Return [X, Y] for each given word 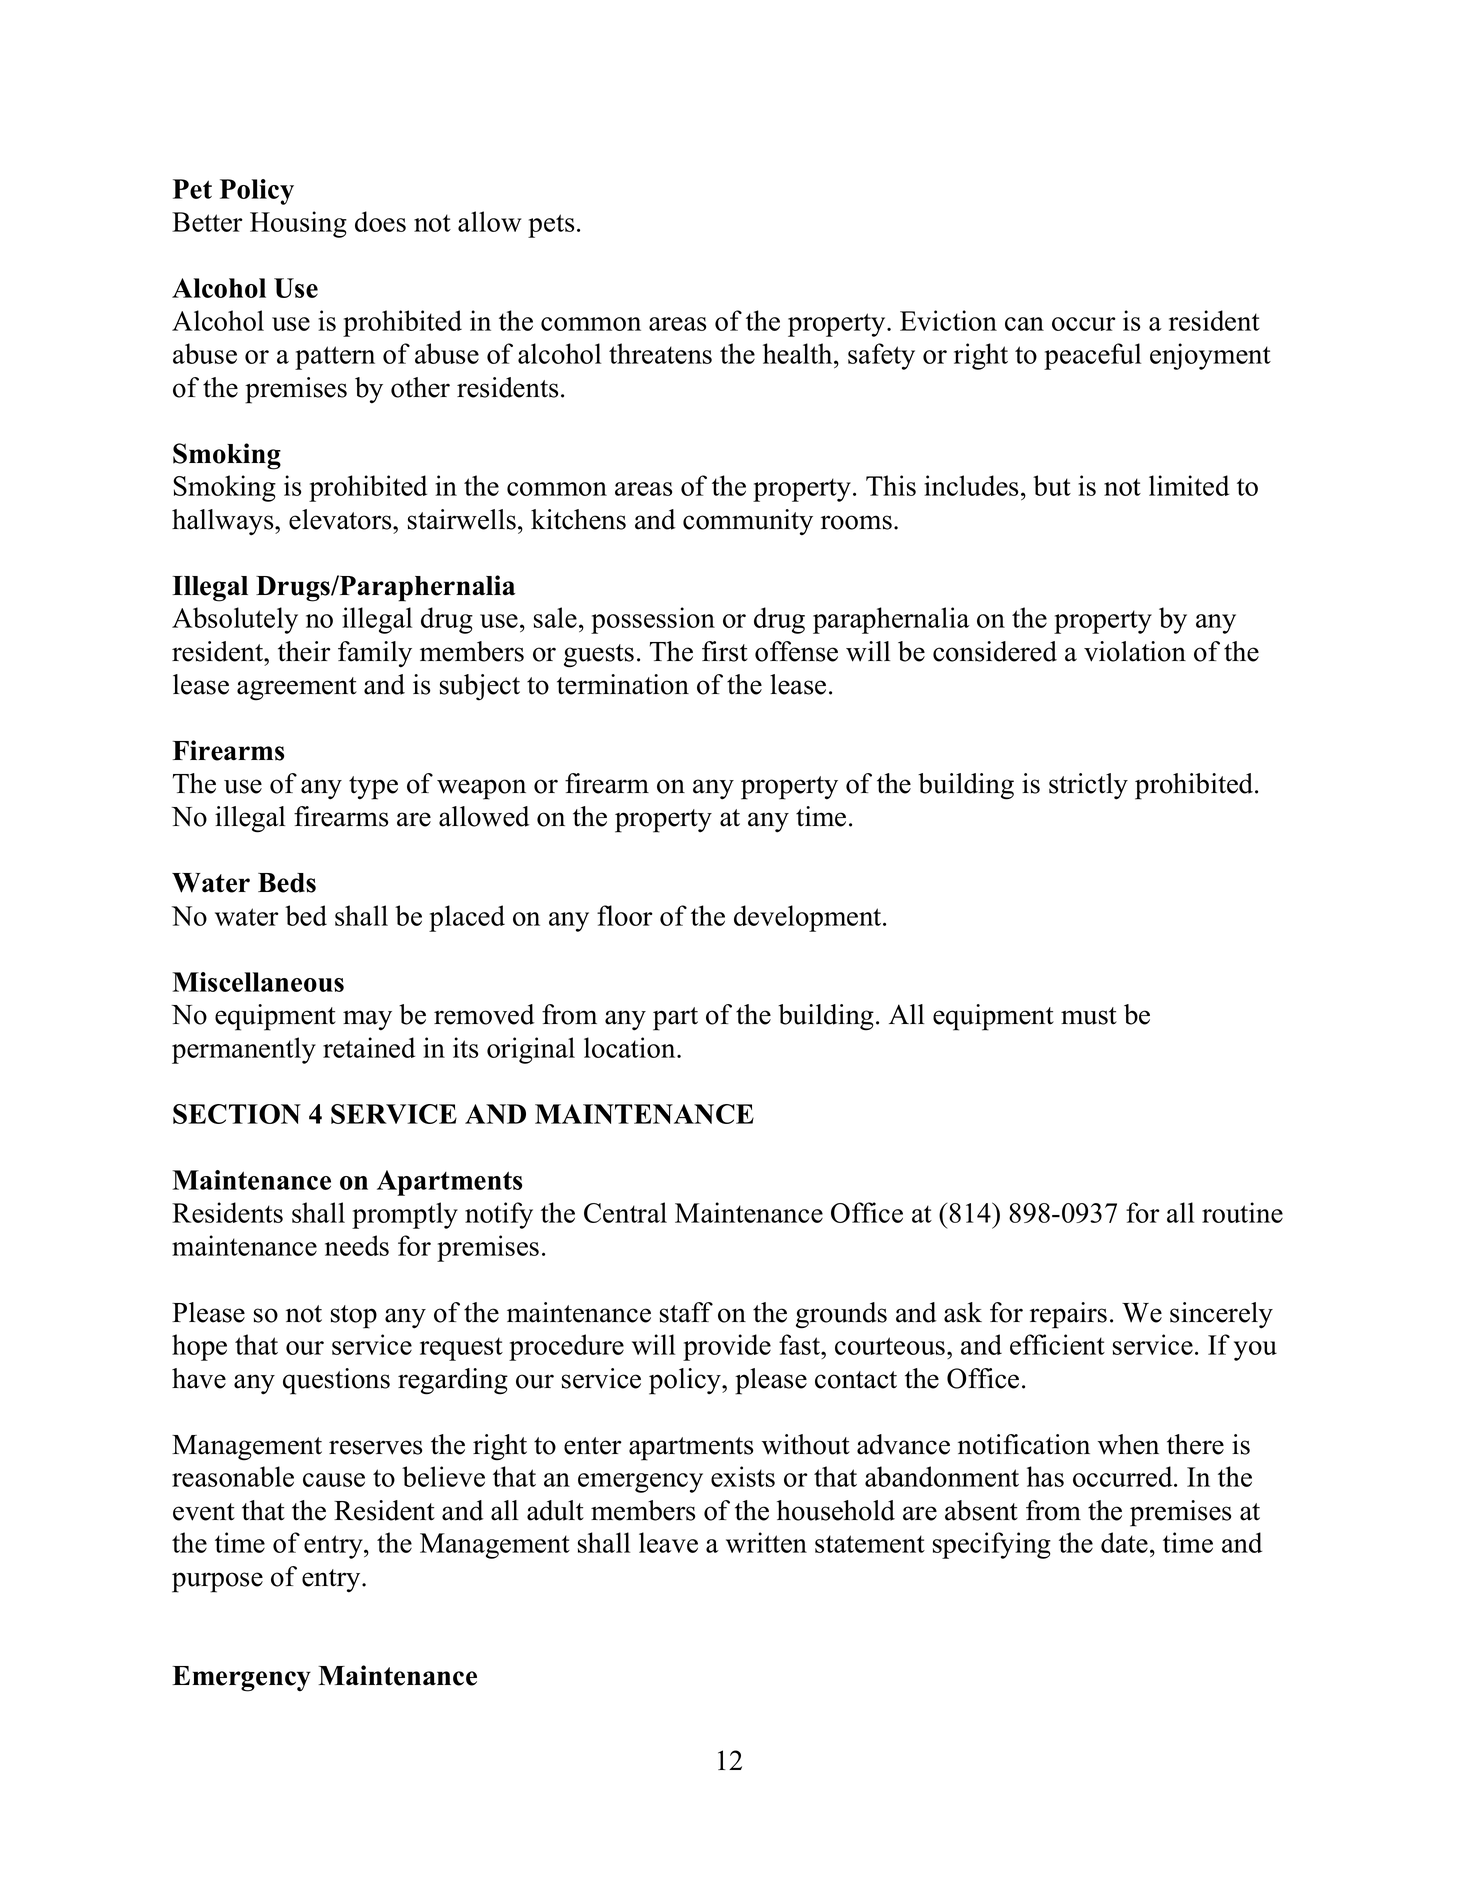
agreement [297, 689]
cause [334, 1480]
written [766, 1542]
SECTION [237, 1114]
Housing [298, 224]
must [1089, 1016]
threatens [660, 353]
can [1024, 324]
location [631, 1047]
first [725, 651]
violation [1135, 651]
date [1124, 1542]
